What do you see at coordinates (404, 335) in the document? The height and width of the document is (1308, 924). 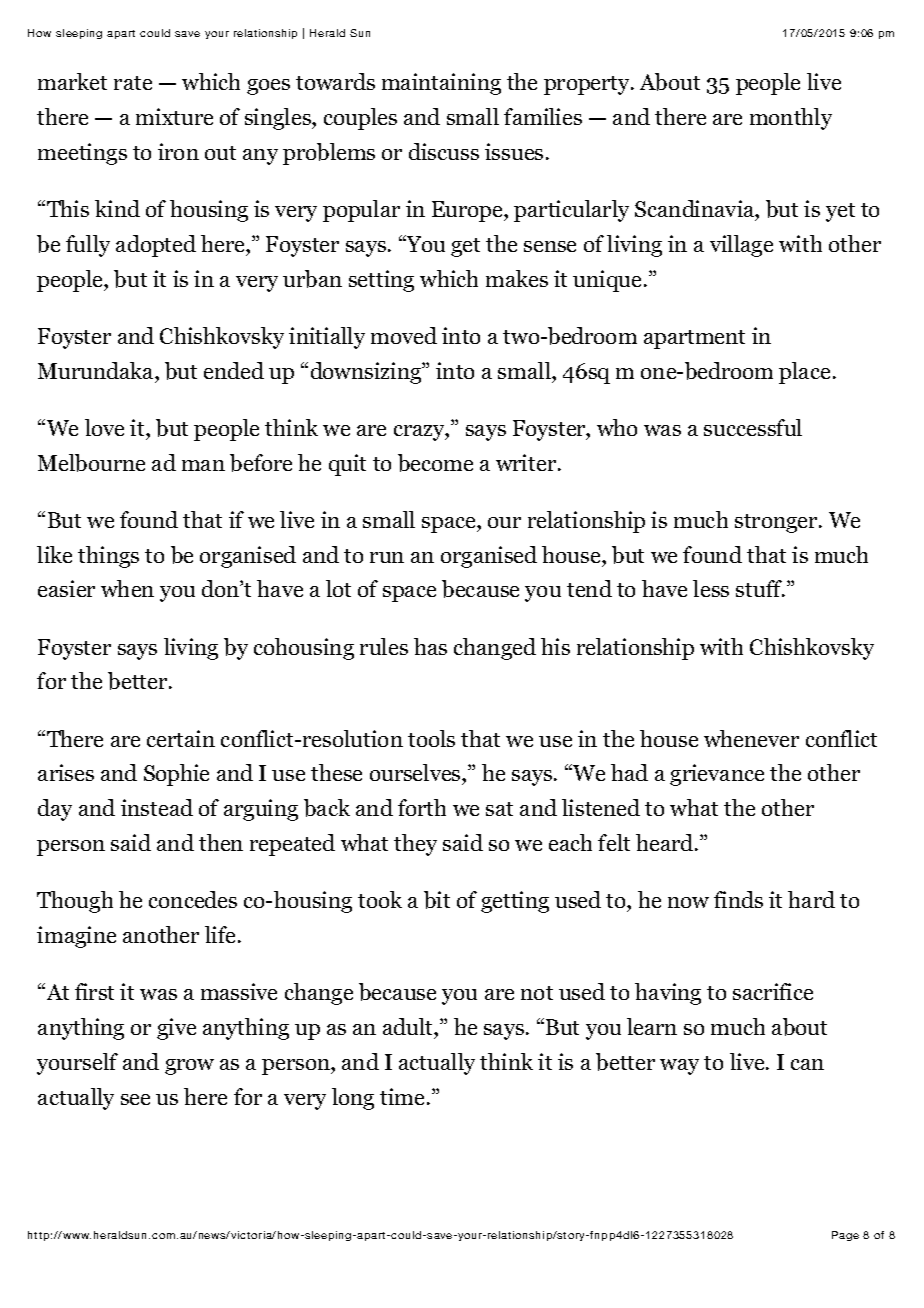 I see `moved` at bounding box center [404, 335].
